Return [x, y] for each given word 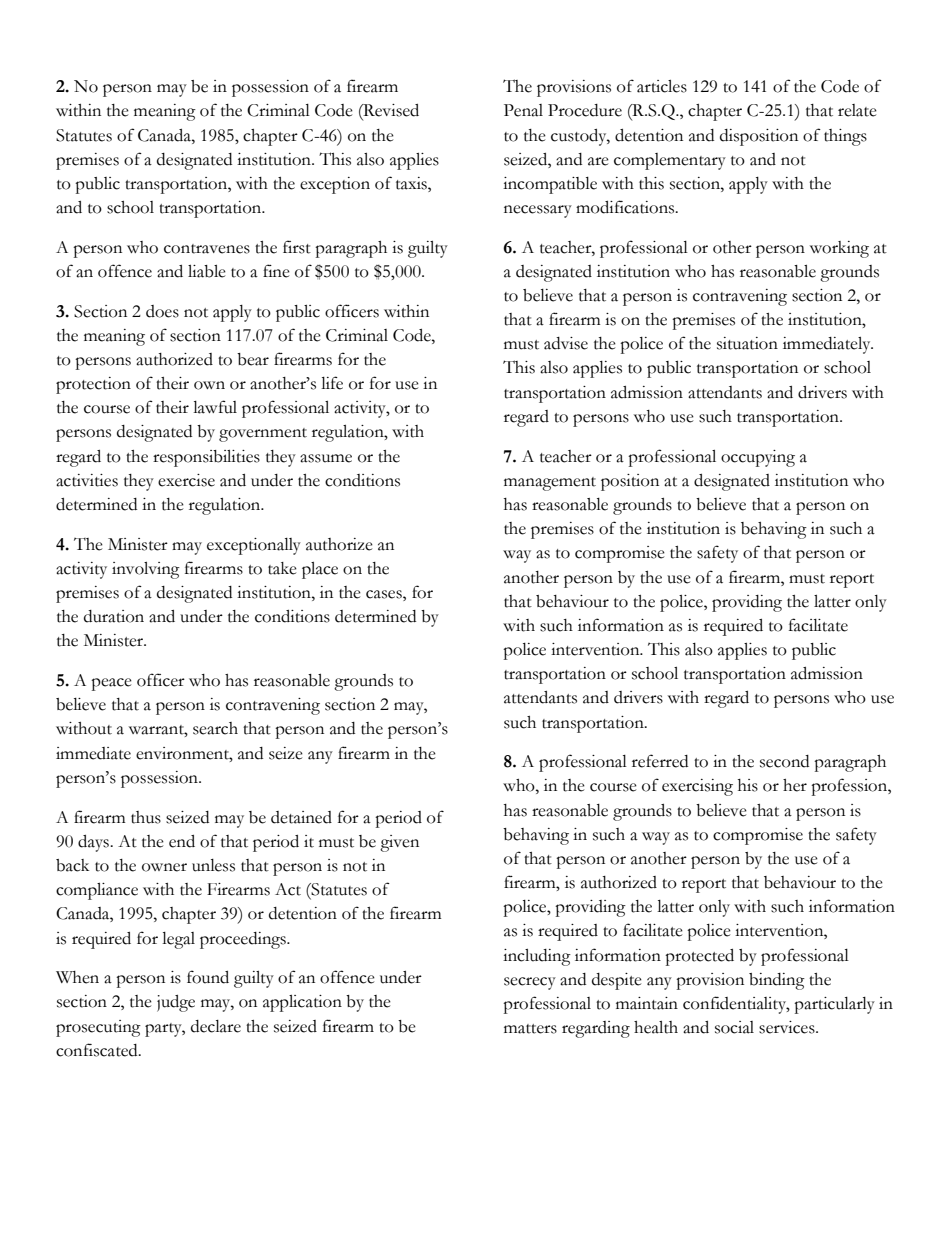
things [845, 137]
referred [660, 761]
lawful [215, 407]
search [215, 728]
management [550, 484]
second [784, 761]
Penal [523, 110]
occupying [758, 458]
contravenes [207, 249]
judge [176, 1003]
